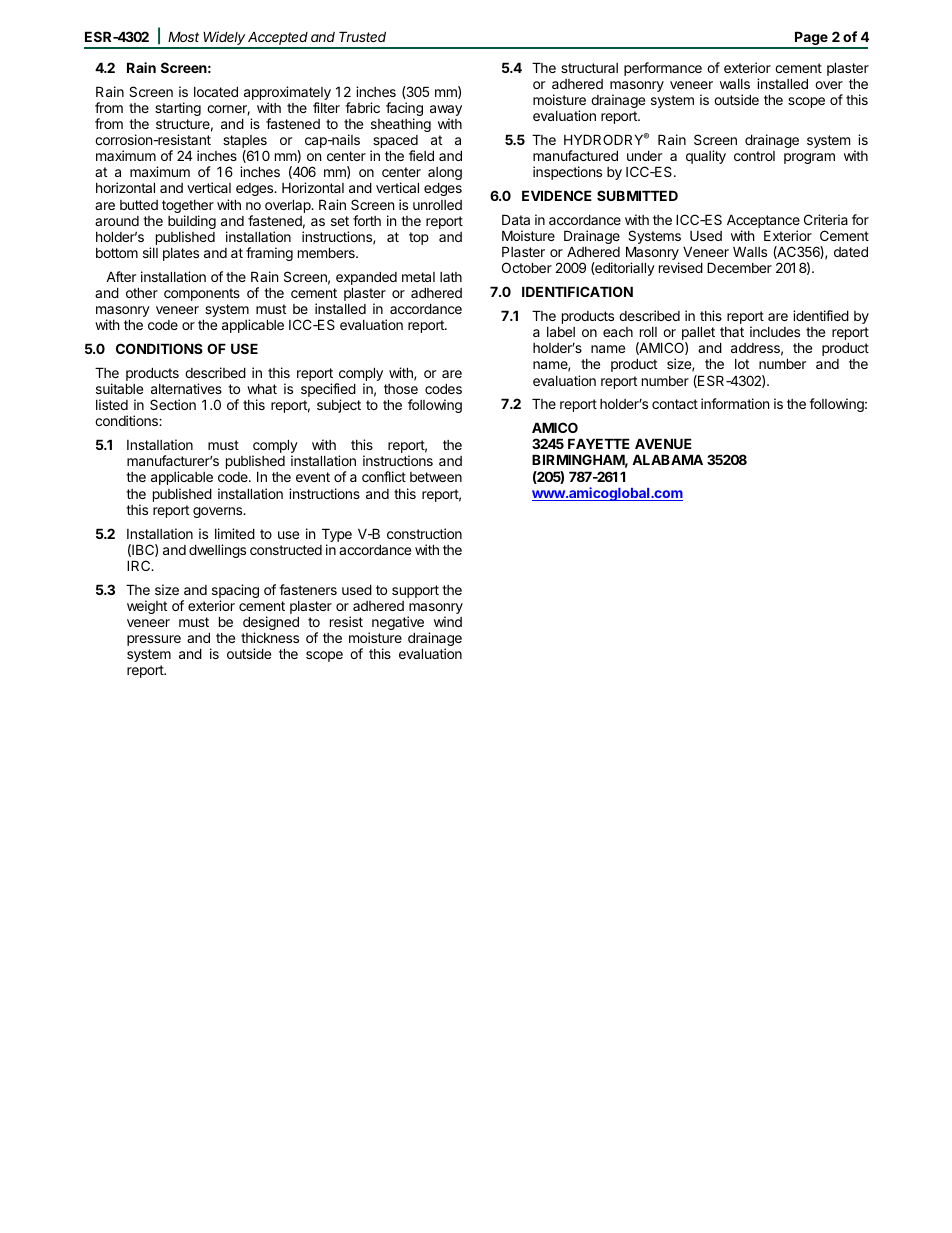 Image resolution: width=952 pixels, height=1233 pixels. What do you see at coordinates (181, 254) in the screenshot?
I see `plates` at bounding box center [181, 254].
